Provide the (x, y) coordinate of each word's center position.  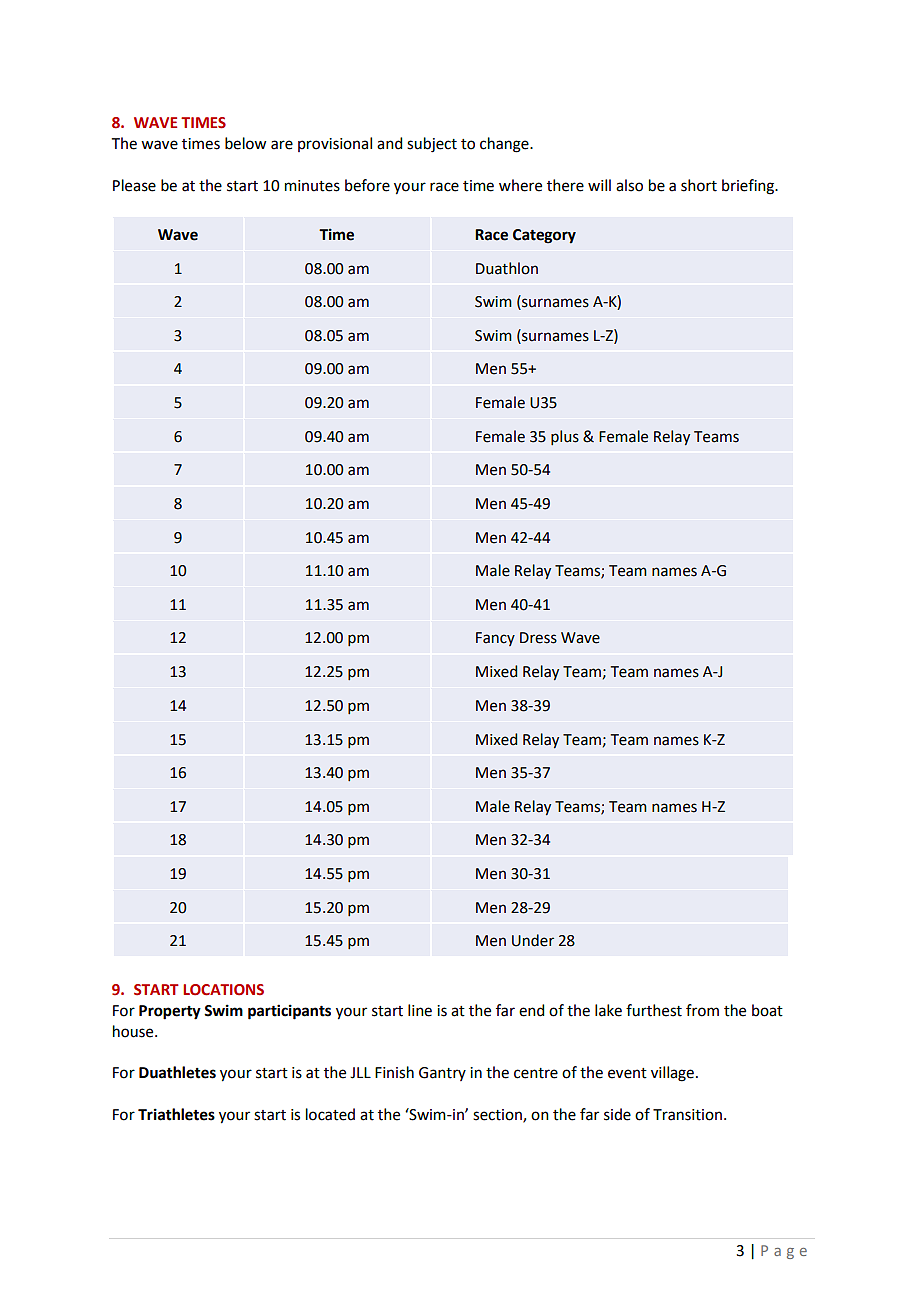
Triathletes (176, 1114)
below (245, 143)
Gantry (442, 1074)
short (699, 185)
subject (432, 145)
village (672, 1074)
